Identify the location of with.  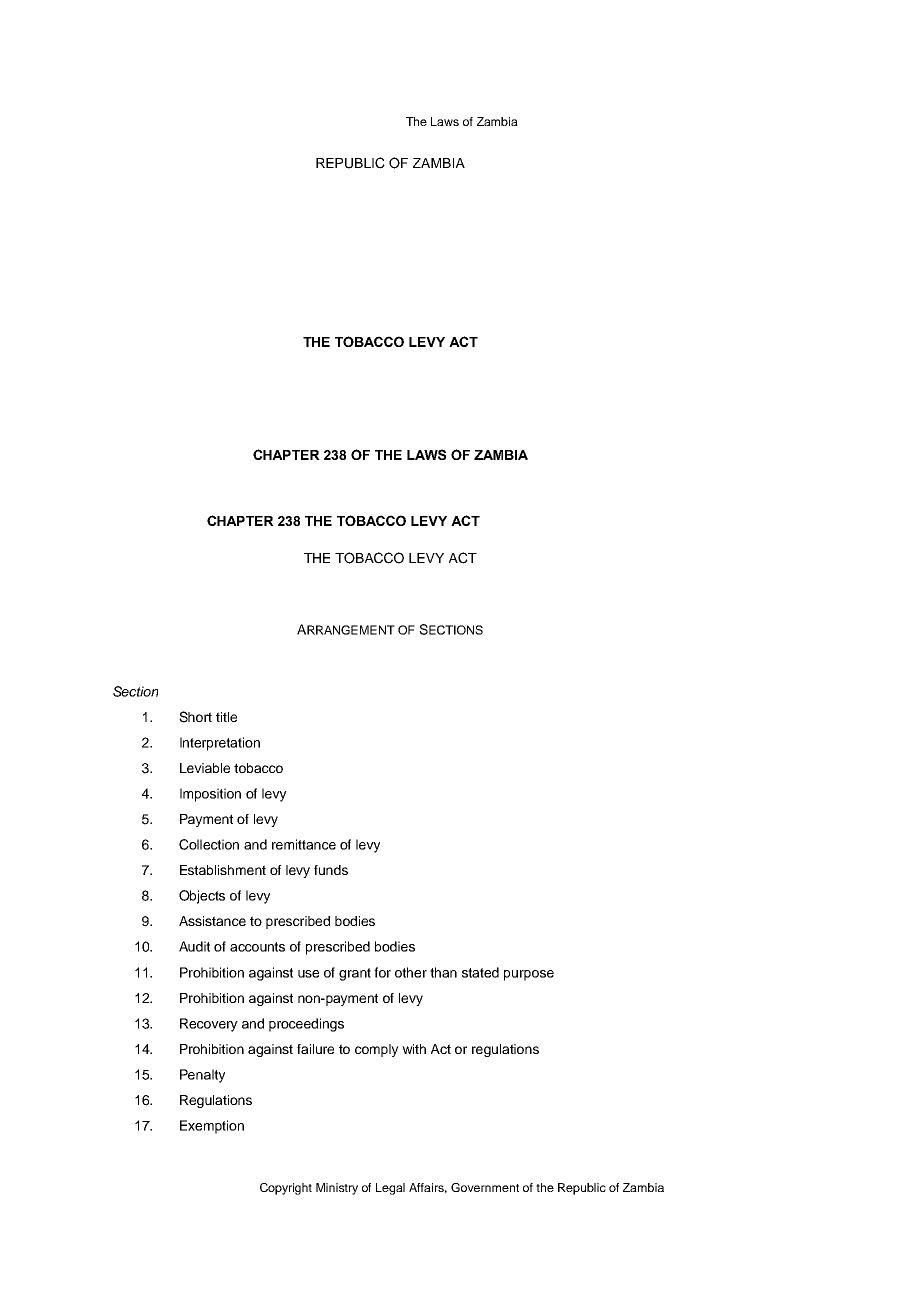
(414, 1049).
